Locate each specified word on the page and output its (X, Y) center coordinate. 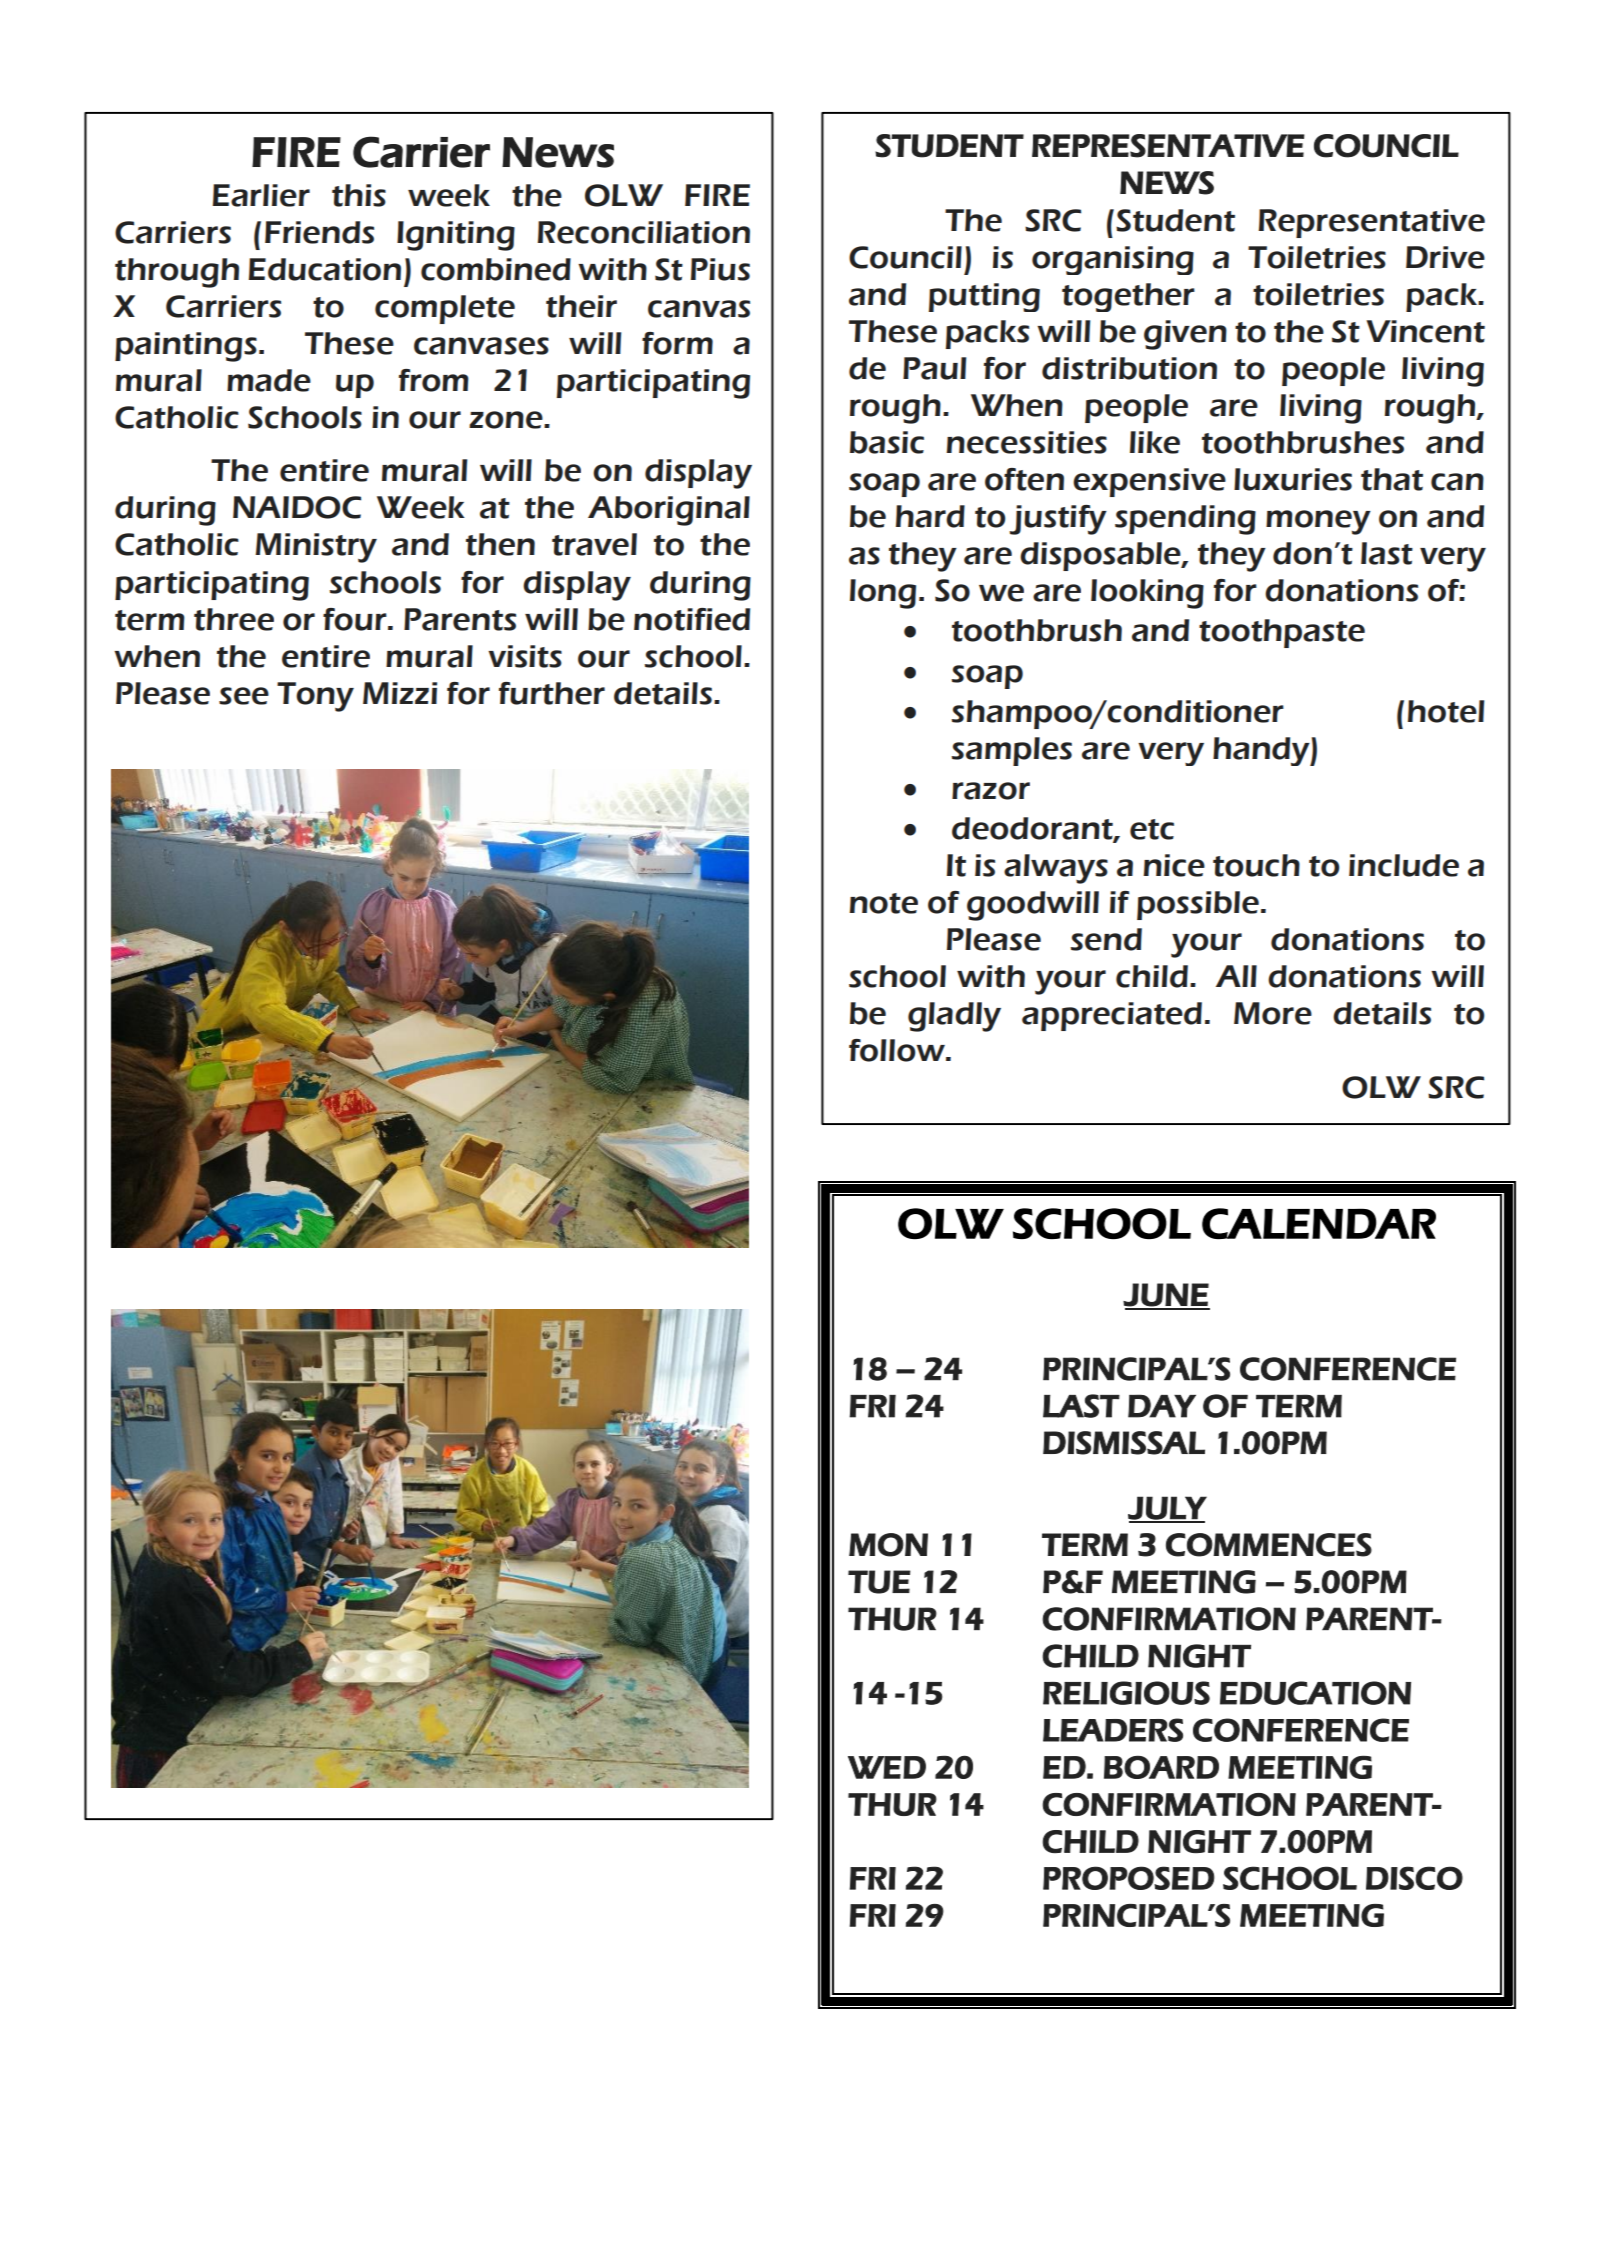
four (356, 619)
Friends (319, 232)
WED (887, 1767)
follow (898, 1050)
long (883, 594)
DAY (1162, 1406)
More (1273, 1013)
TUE (879, 1582)
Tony (315, 697)
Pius (720, 269)
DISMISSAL (1124, 1443)
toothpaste (1282, 633)
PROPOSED (1129, 1878)
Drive (1445, 257)
